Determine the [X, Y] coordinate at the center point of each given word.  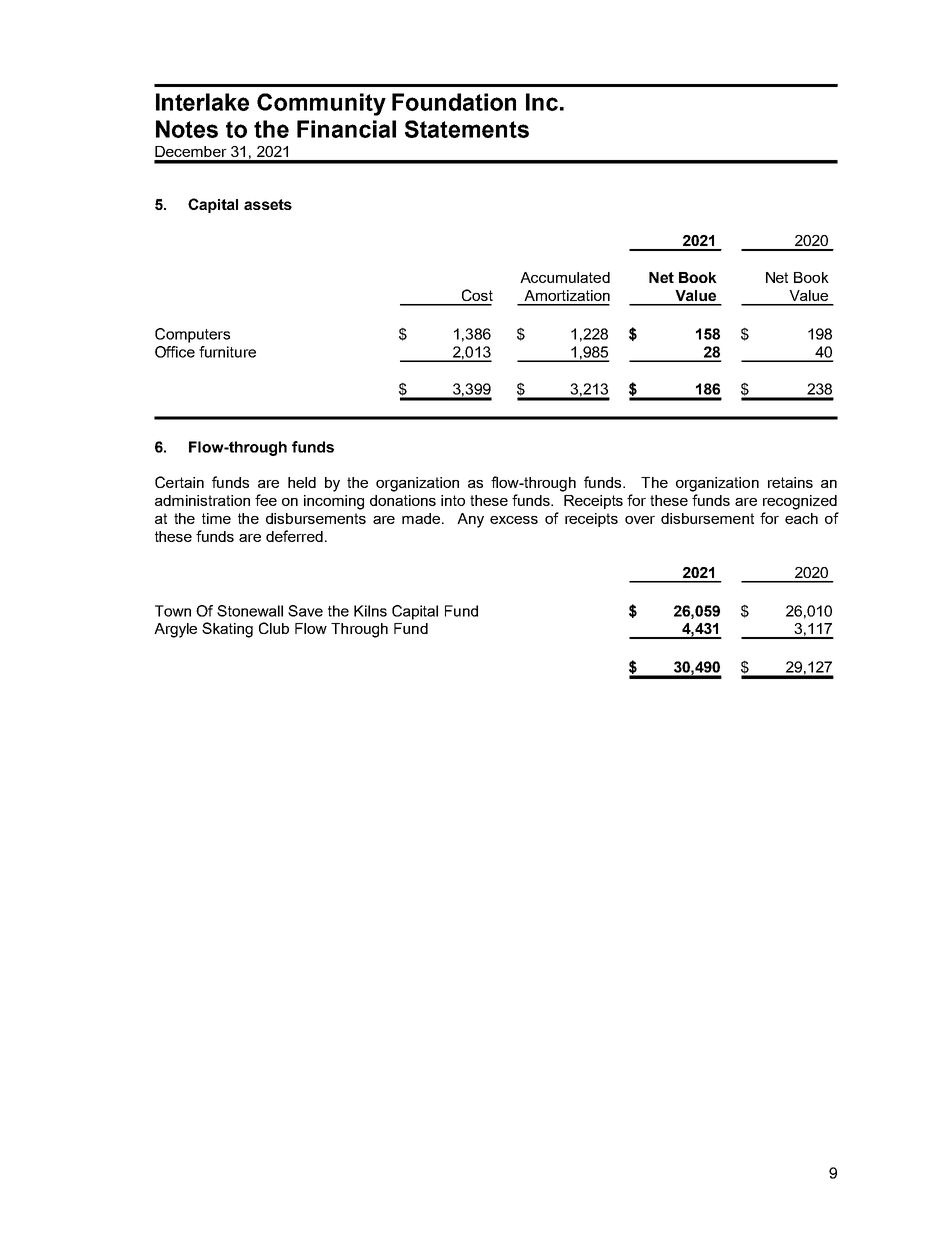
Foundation [454, 102]
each [801, 518]
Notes [187, 129]
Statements [467, 129]
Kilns [370, 611]
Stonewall [250, 611]
